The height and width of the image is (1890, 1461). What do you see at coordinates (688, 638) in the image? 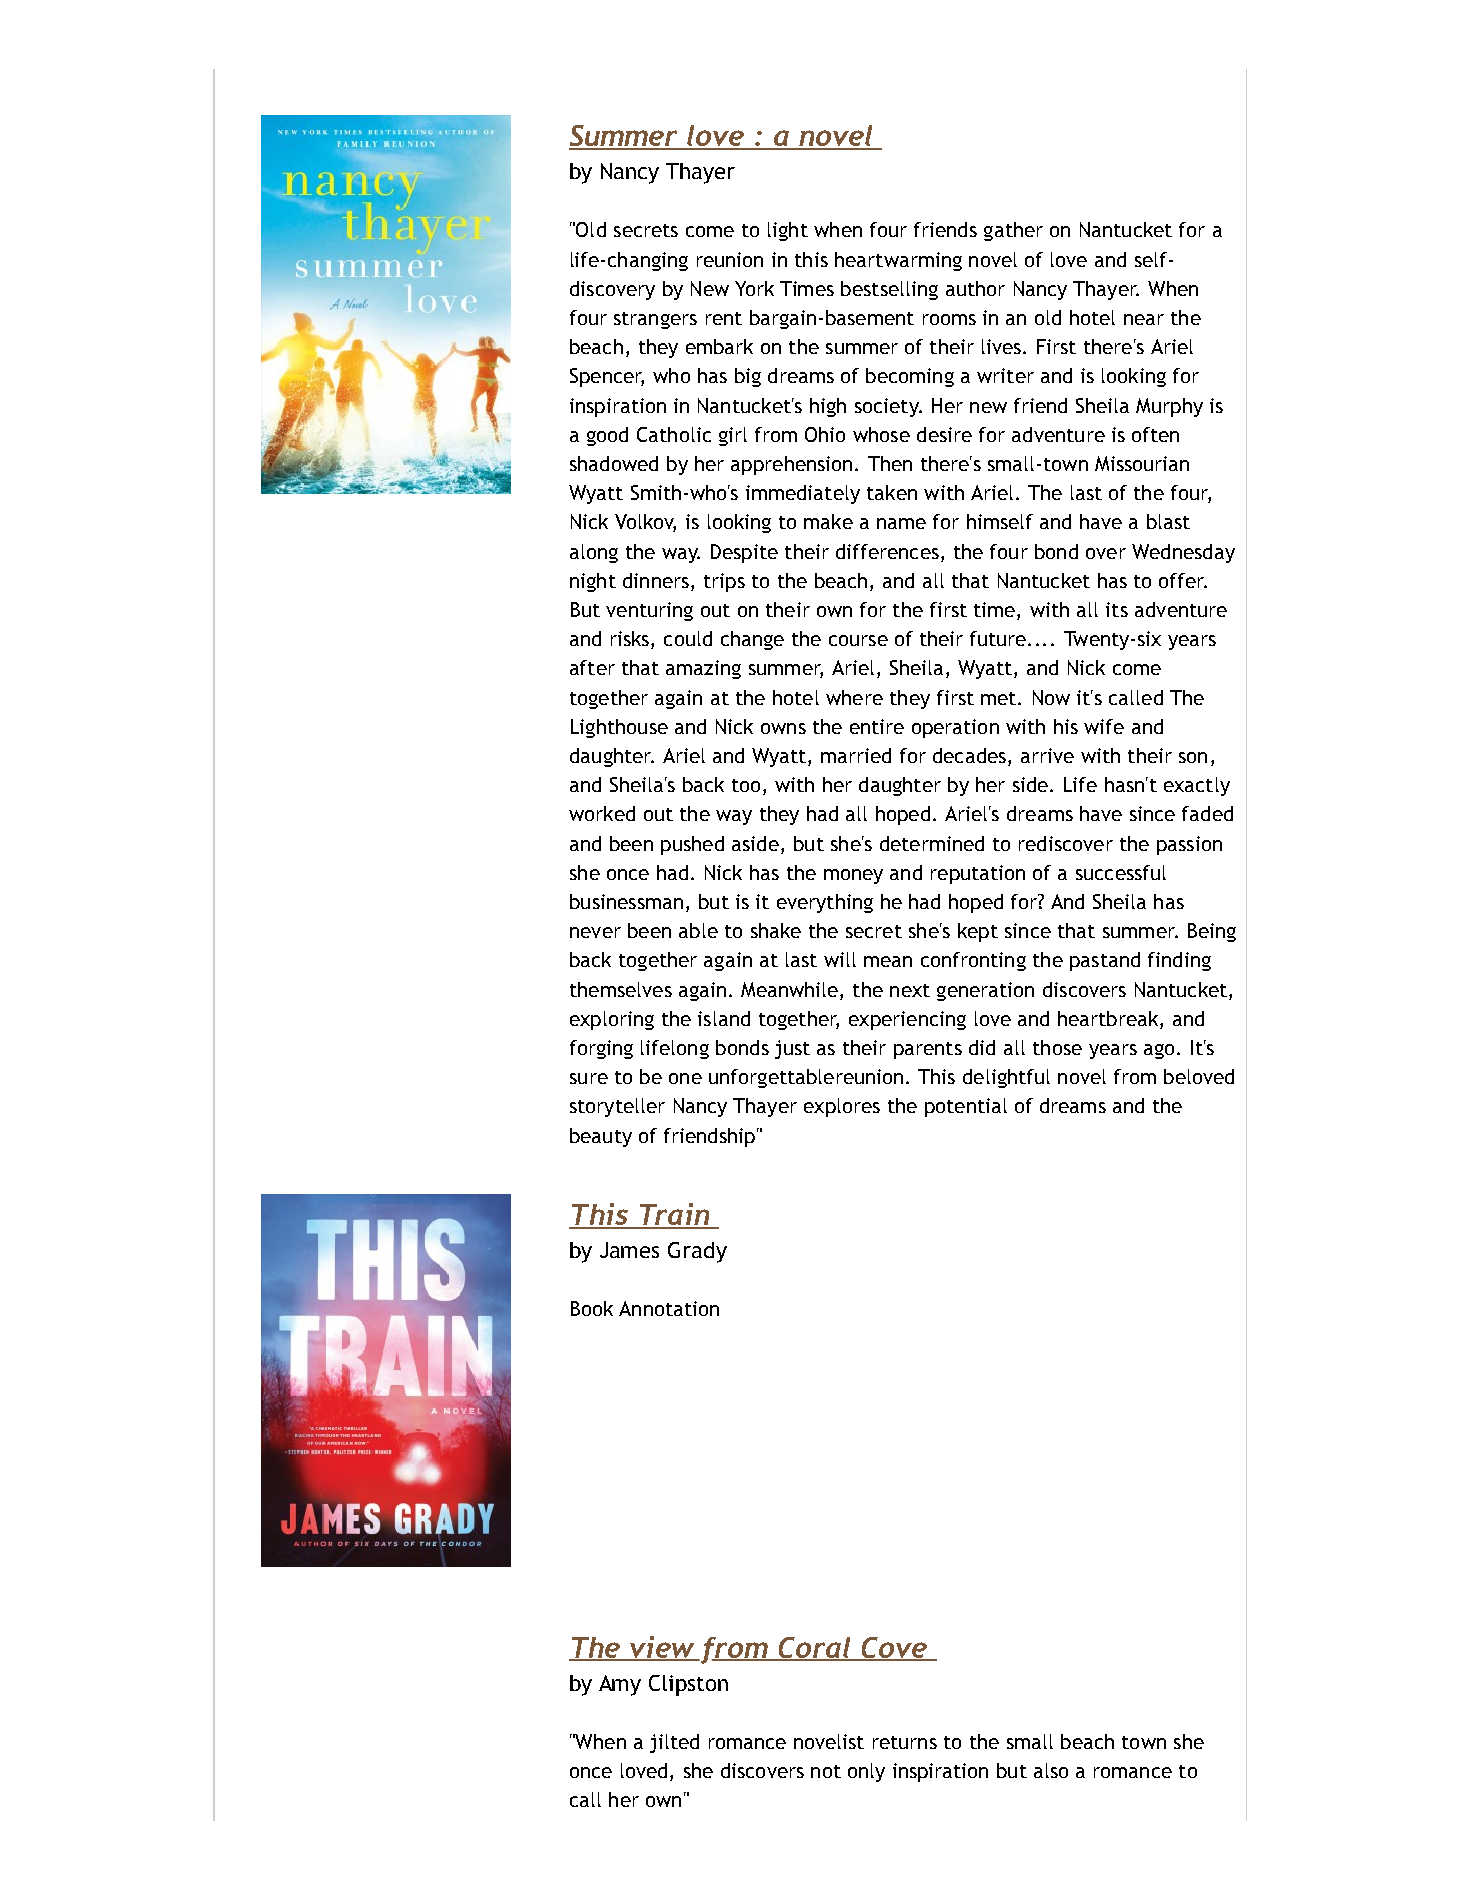
I see `could` at bounding box center [688, 638].
